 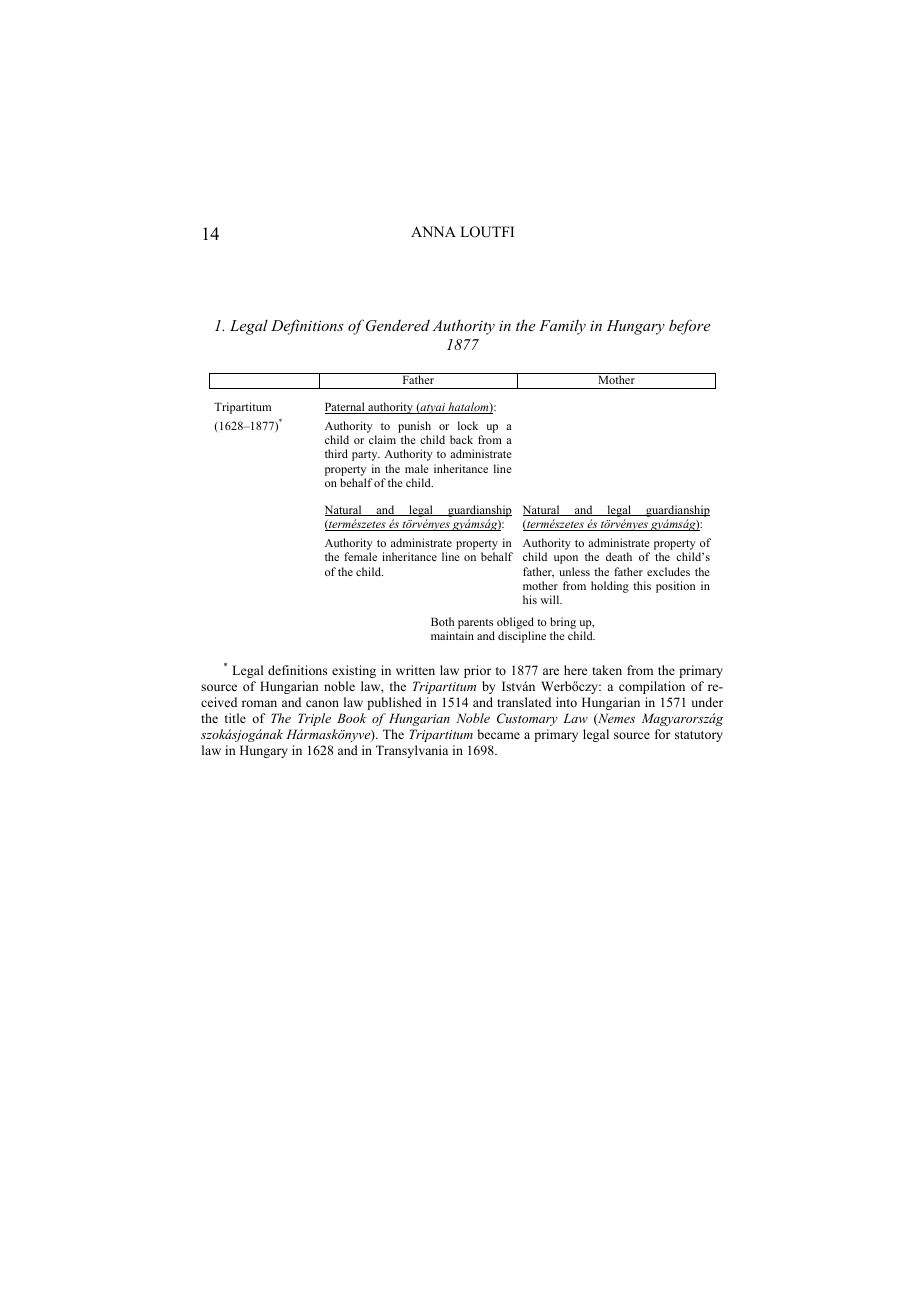 What do you see at coordinates (433, 231) in the screenshot?
I see `ANNA` at bounding box center [433, 231].
